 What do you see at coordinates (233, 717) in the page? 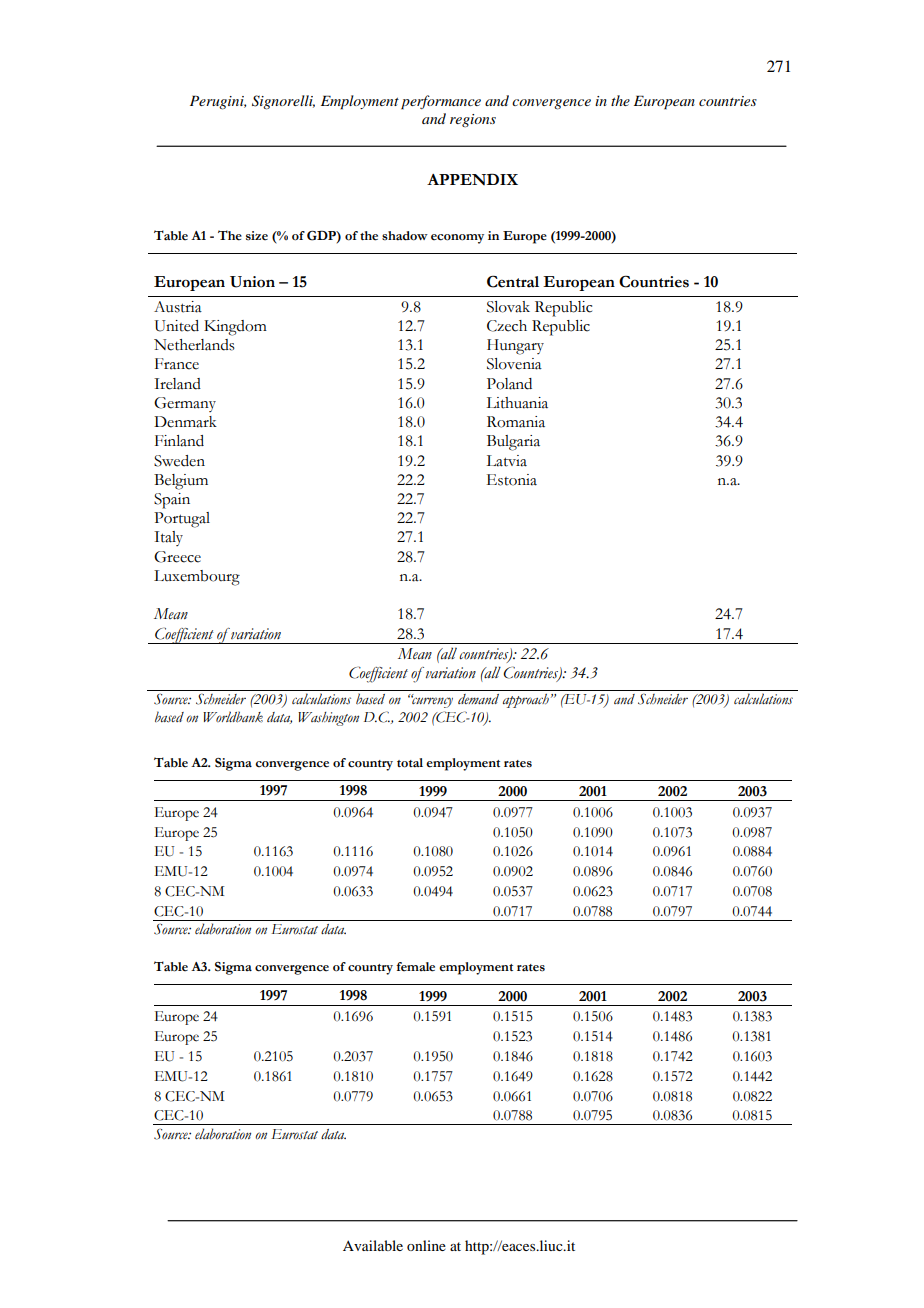
I see `Worldbank` at bounding box center [233, 717].
